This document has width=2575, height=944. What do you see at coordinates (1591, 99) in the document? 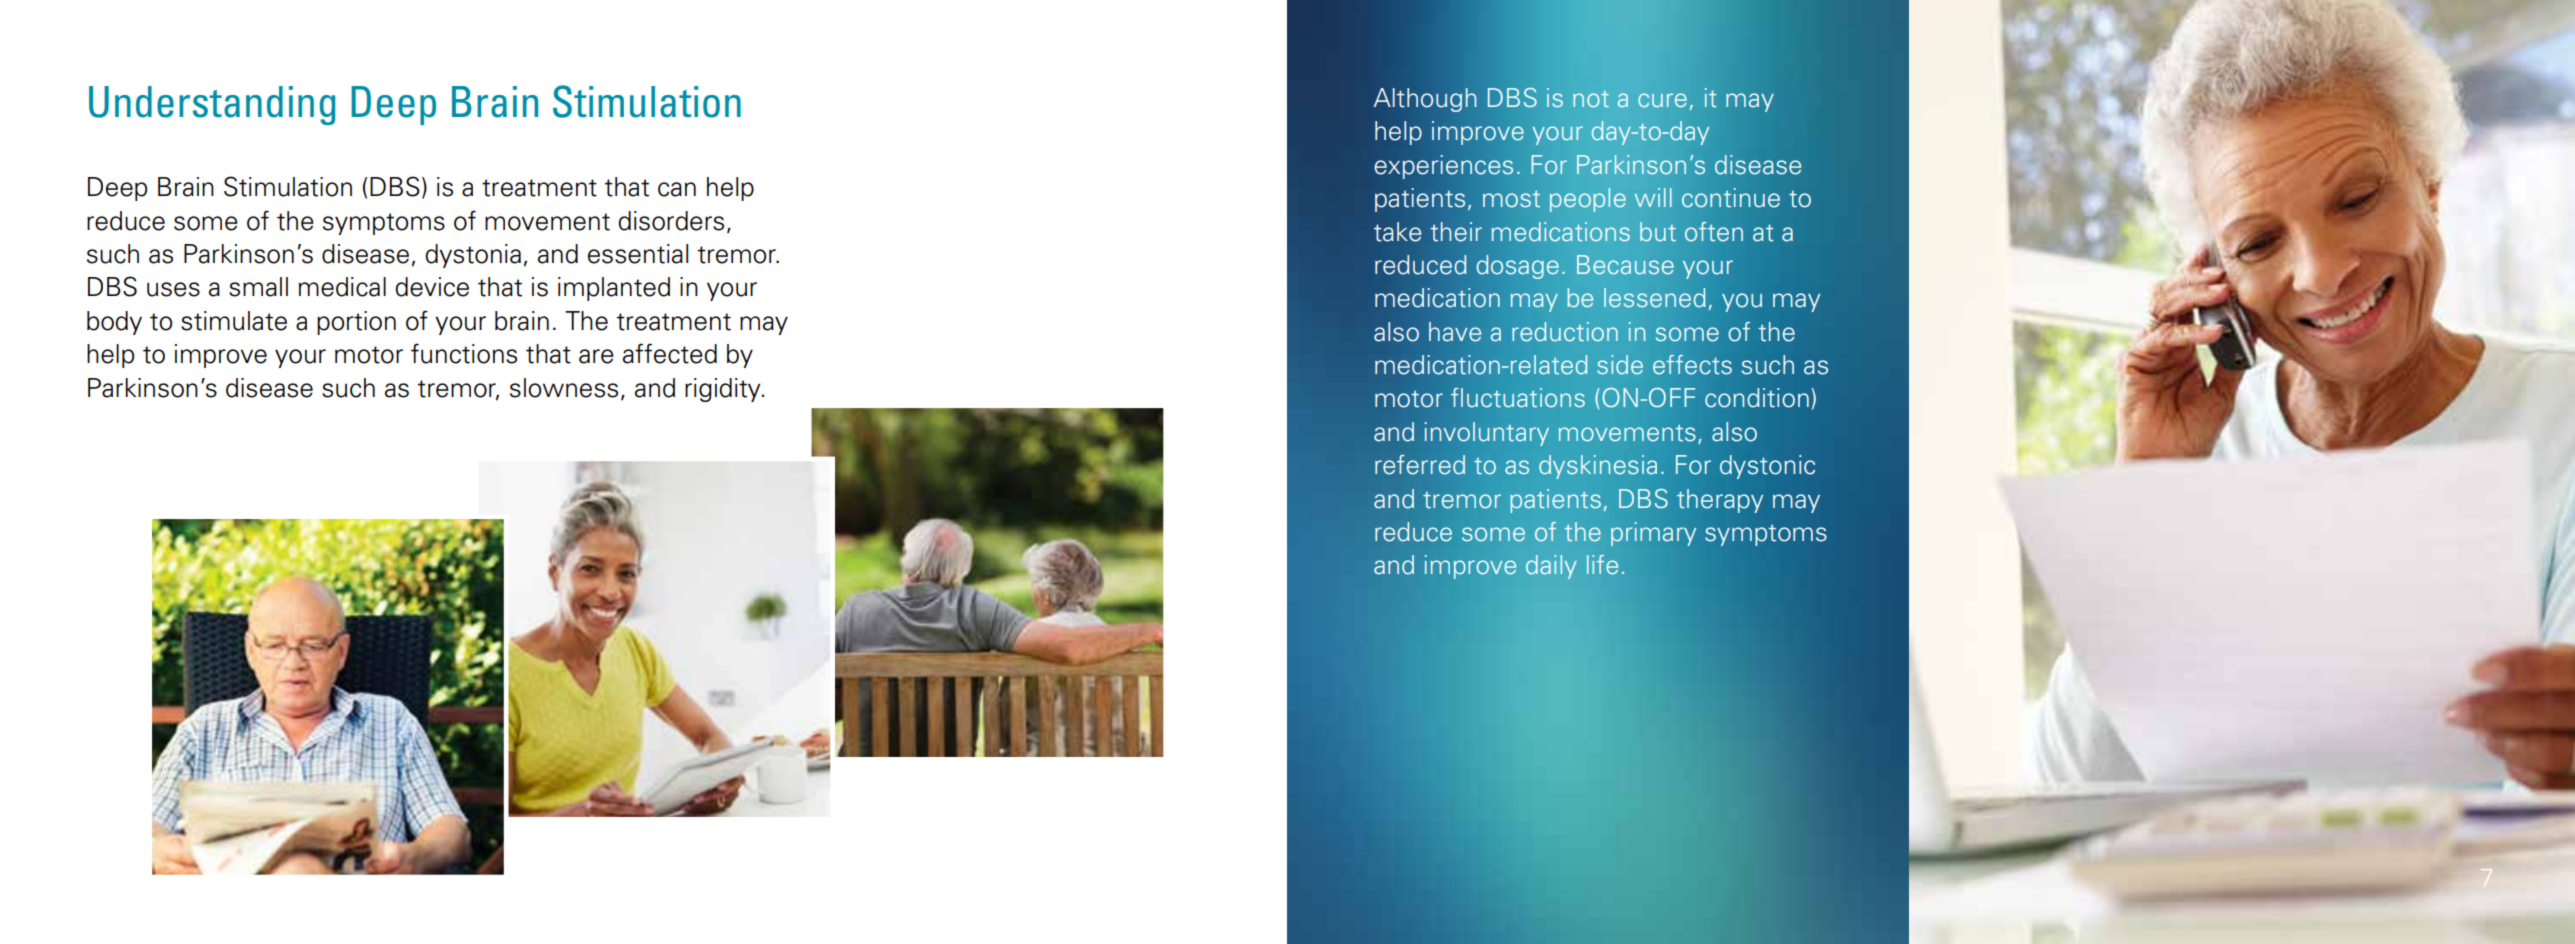
I see `not` at bounding box center [1591, 99].
